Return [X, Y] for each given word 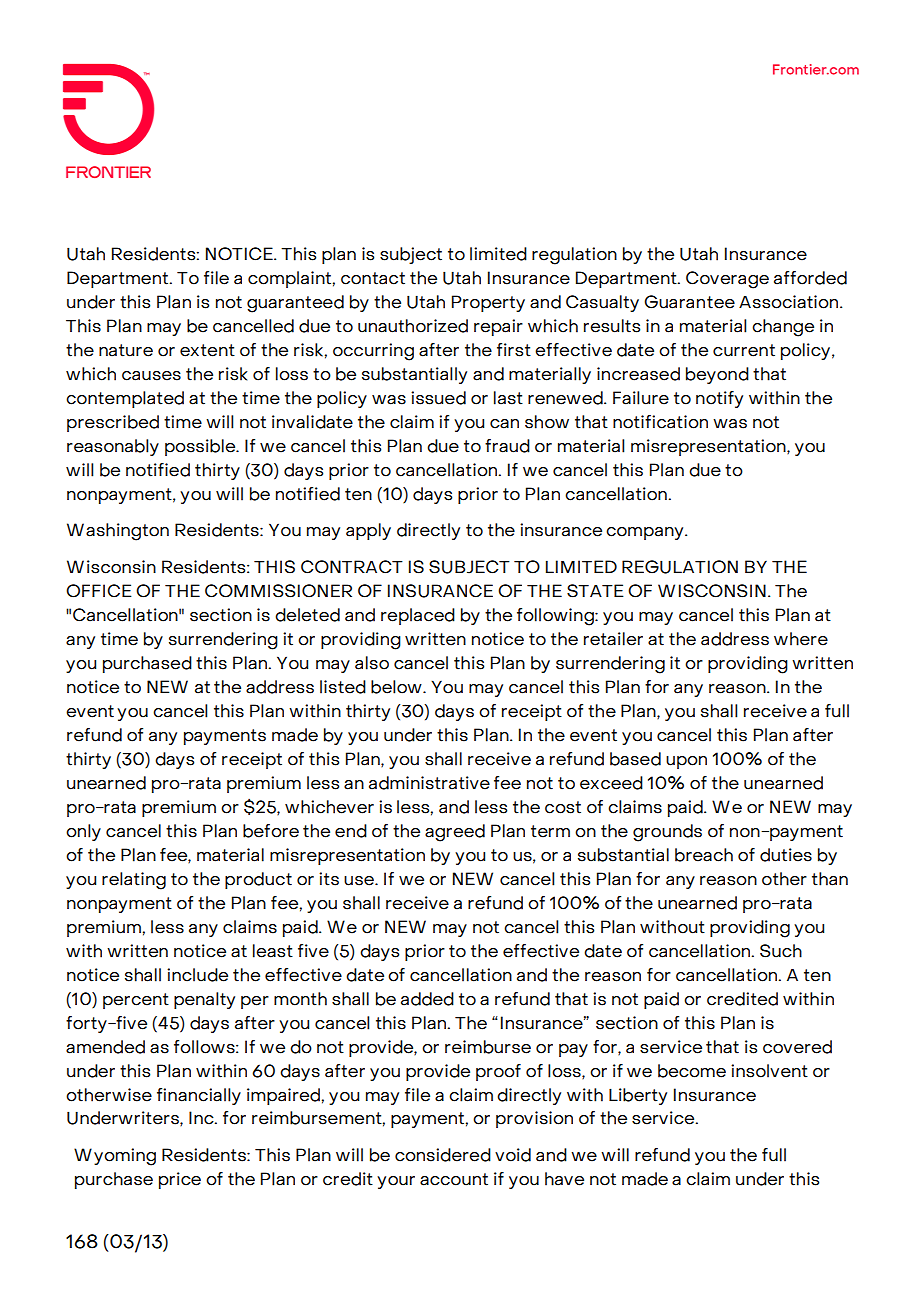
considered [443, 1155]
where [801, 639]
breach [704, 855]
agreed [455, 833]
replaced [418, 616]
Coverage [727, 280]
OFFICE [99, 591]
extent [207, 350]
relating [134, 881]
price [180, 1180]
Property [488, 303]
